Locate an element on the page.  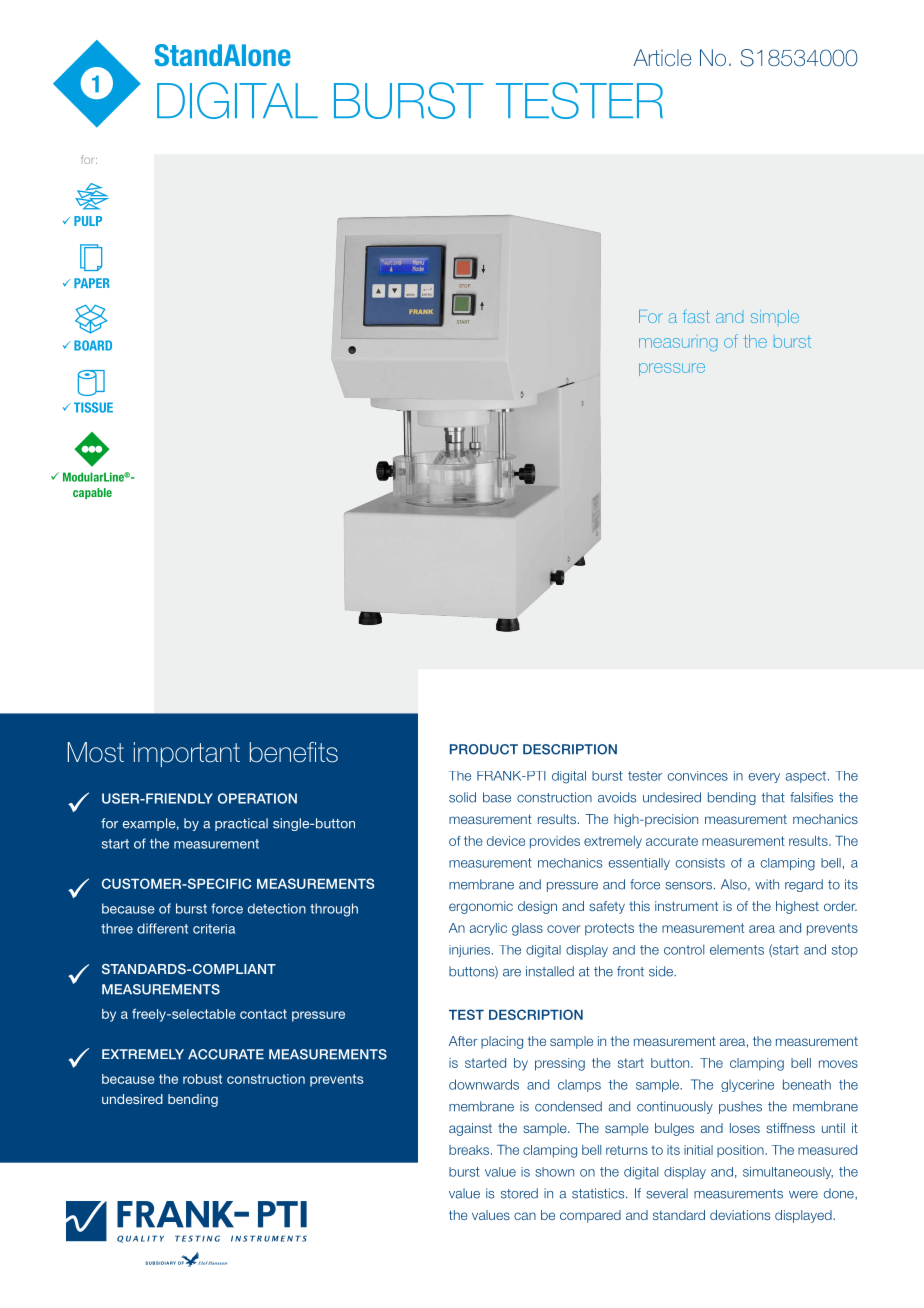
simple is located at coordinates (775, 316).
